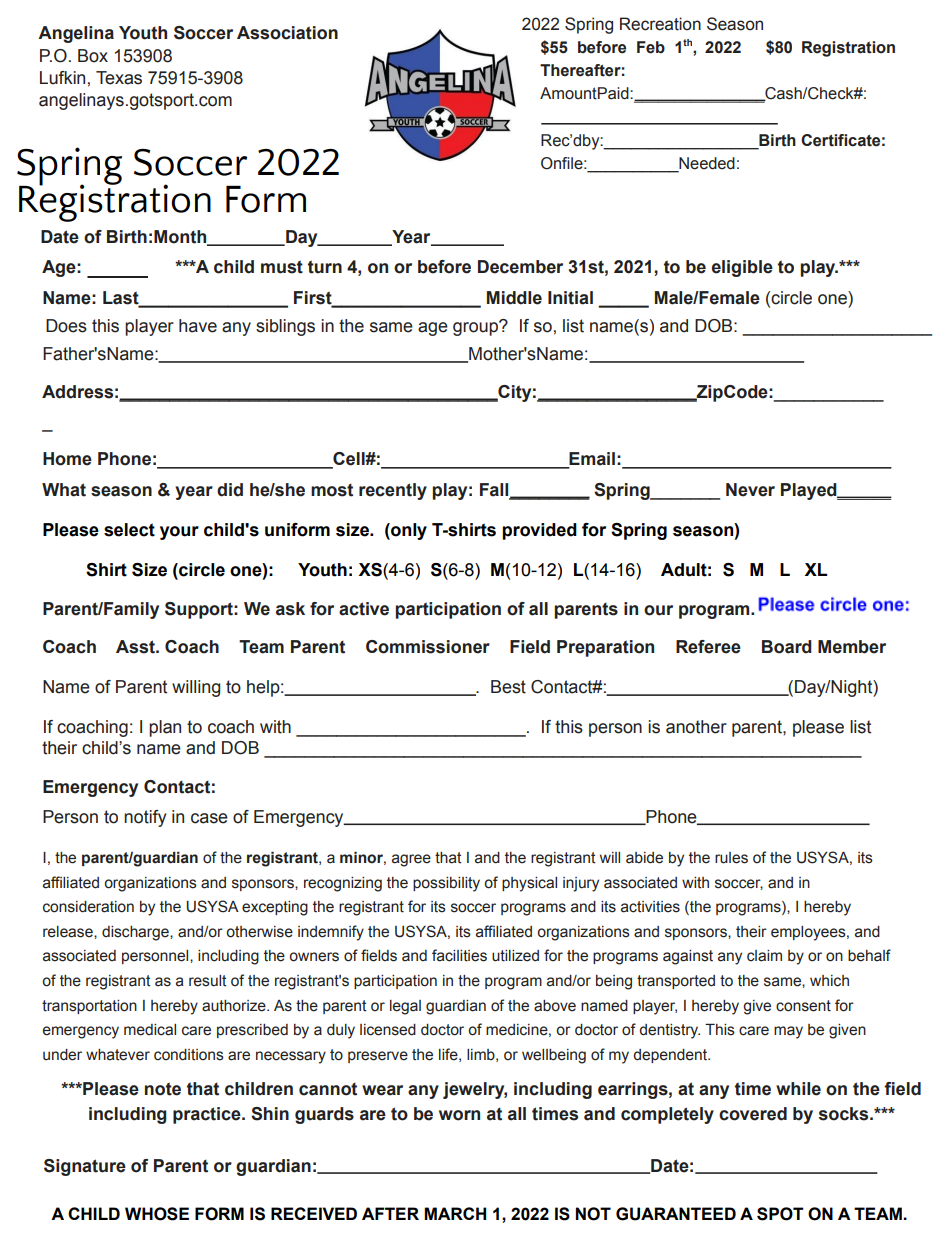 This image has width=952, height=1233. I want to click on MARCH, so click(455, 1213).
